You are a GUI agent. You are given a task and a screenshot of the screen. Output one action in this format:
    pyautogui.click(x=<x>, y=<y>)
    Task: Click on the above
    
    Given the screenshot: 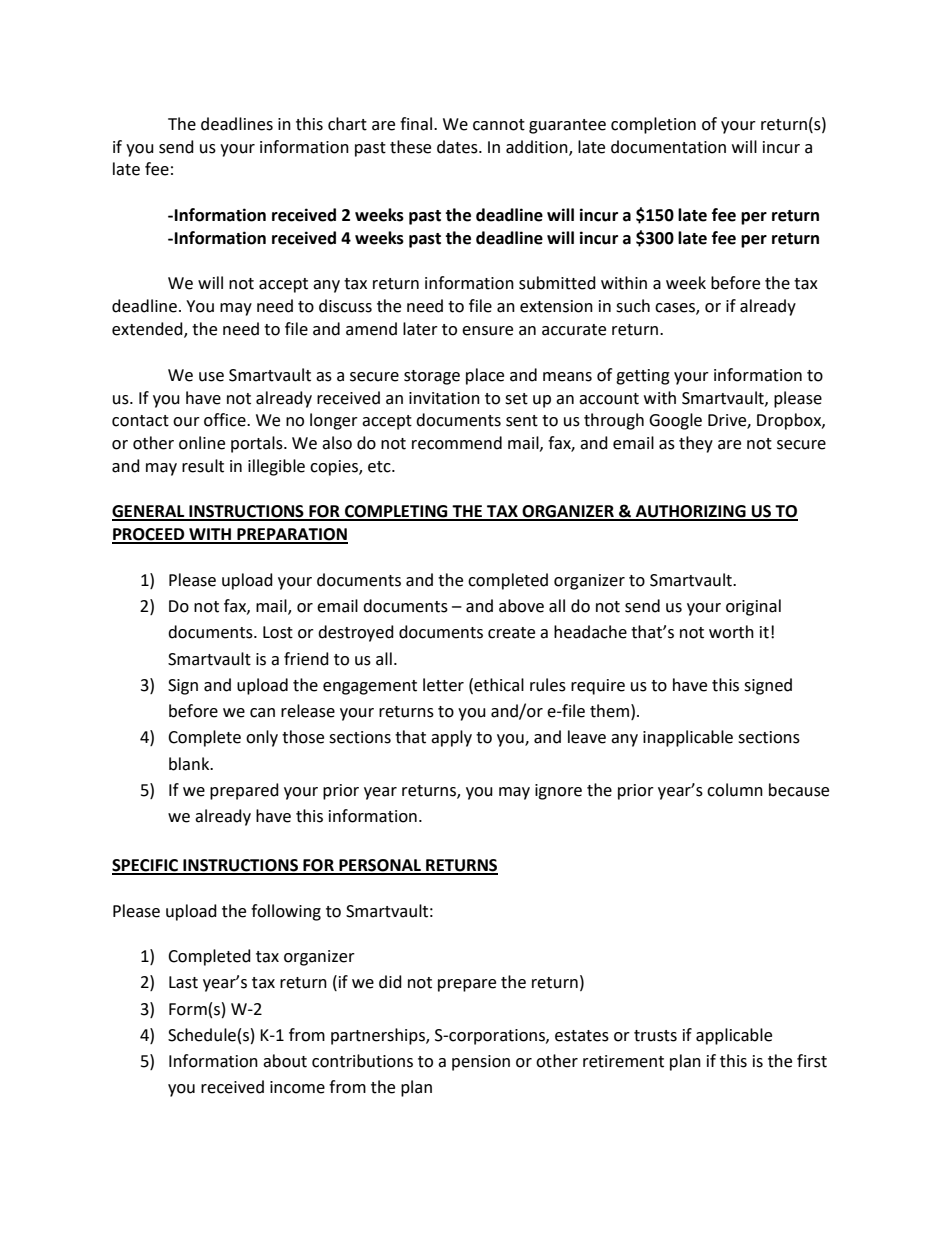 What is the action you would take?
    pyautogui.click(x=521, y=606)
